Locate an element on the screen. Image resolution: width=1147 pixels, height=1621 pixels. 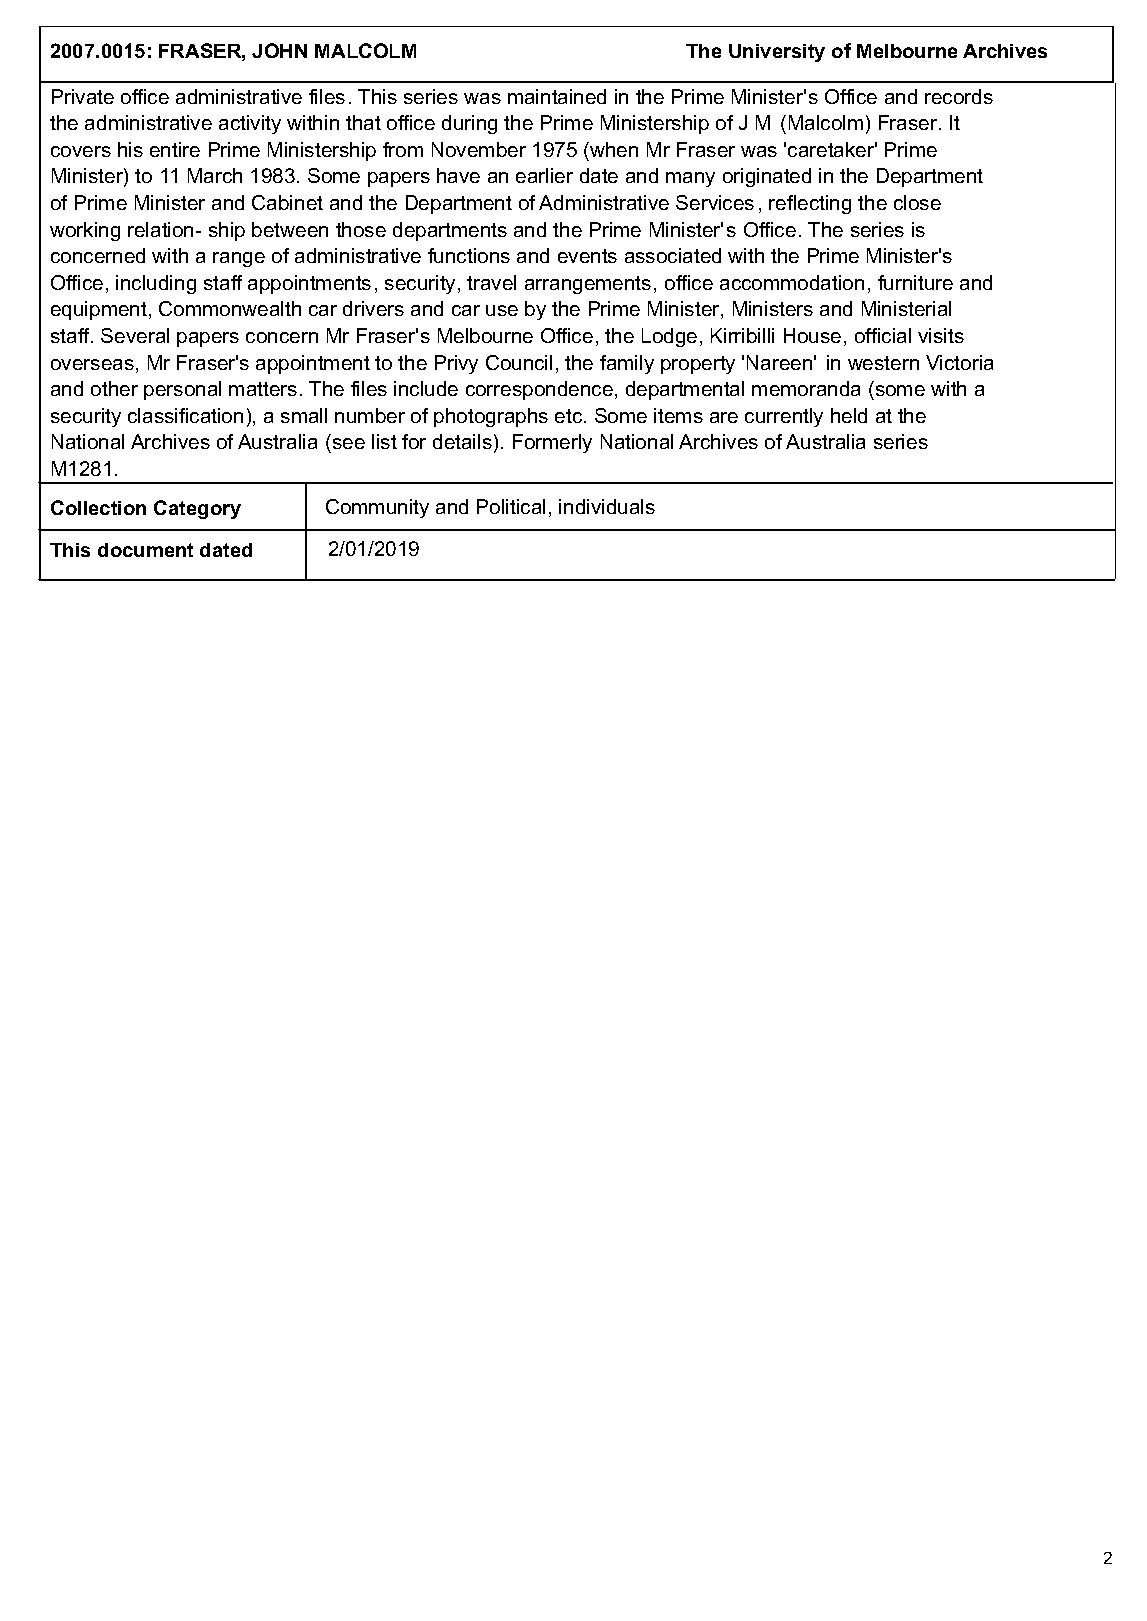
earlier is located at coordinates (544, 175).
